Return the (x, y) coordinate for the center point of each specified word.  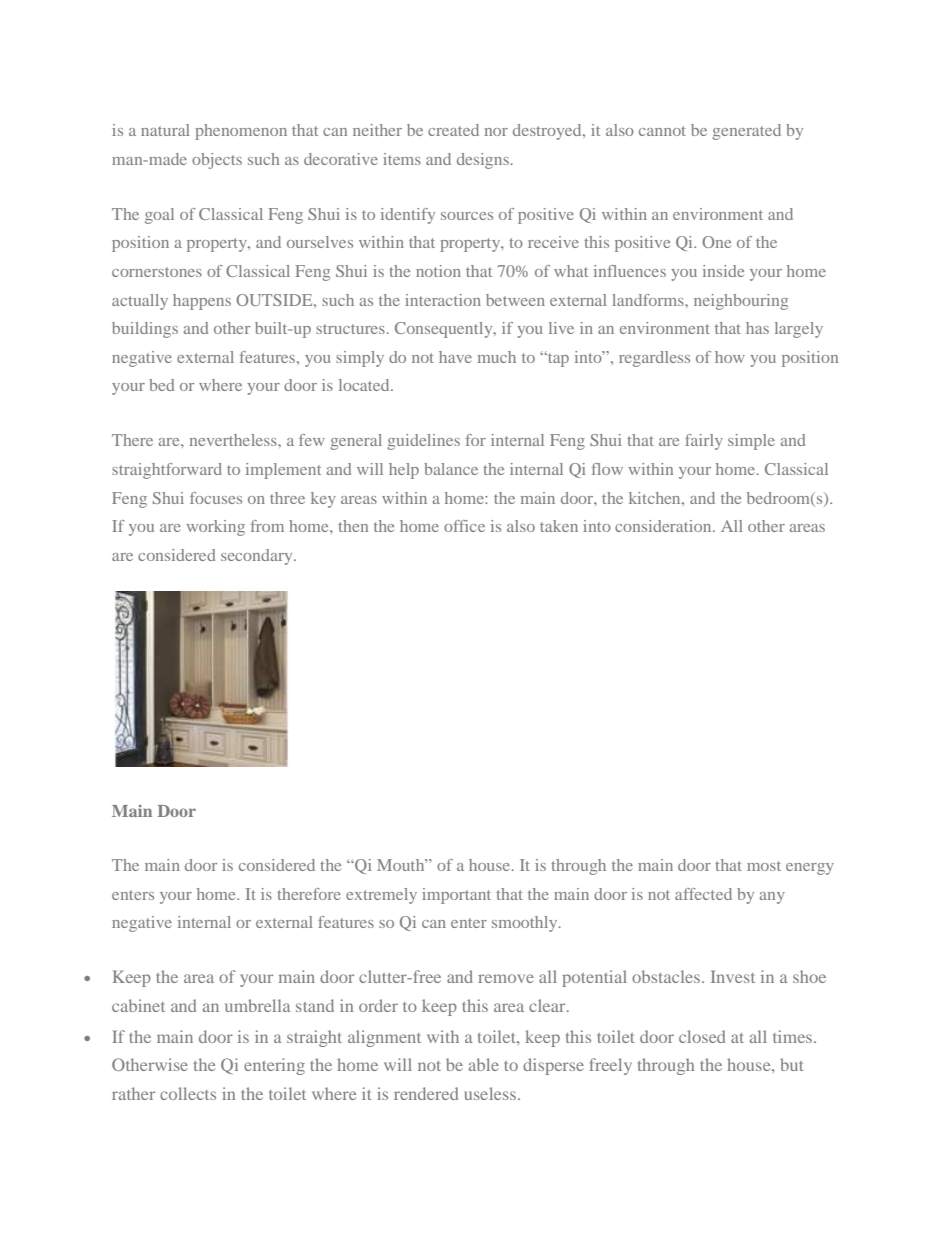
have (455, 357)
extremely (381, 896)
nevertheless (234, 440)
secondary (258, 557)
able (484, 1064)
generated (746, 132)
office (464, 526)
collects (188, 1093)
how (730, 357)
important (456, 896)
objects (217, 161)
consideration (664, 526)
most (764, 866)
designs (483, 161)
